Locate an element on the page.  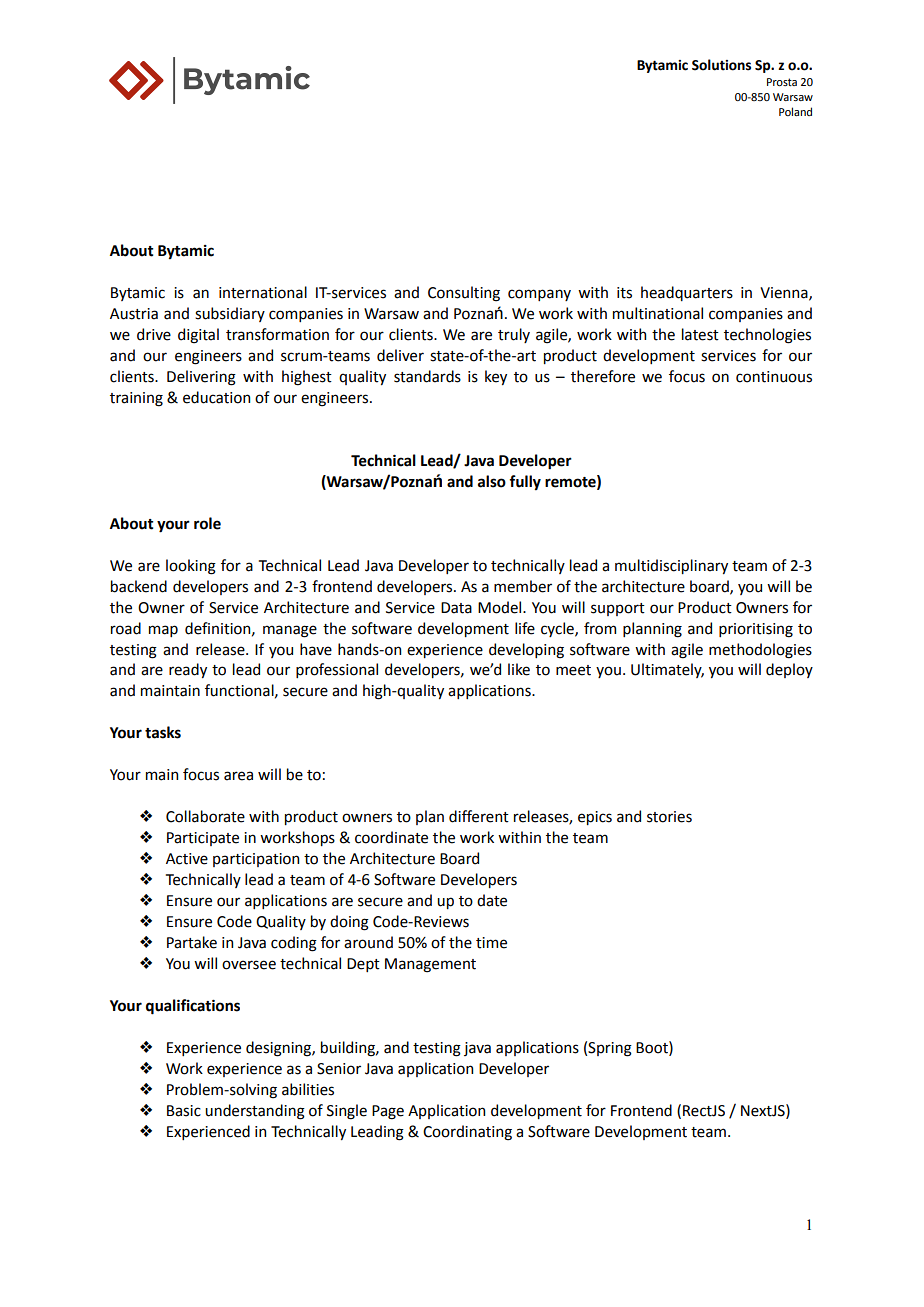
international is located at coordinates (263, 292).
